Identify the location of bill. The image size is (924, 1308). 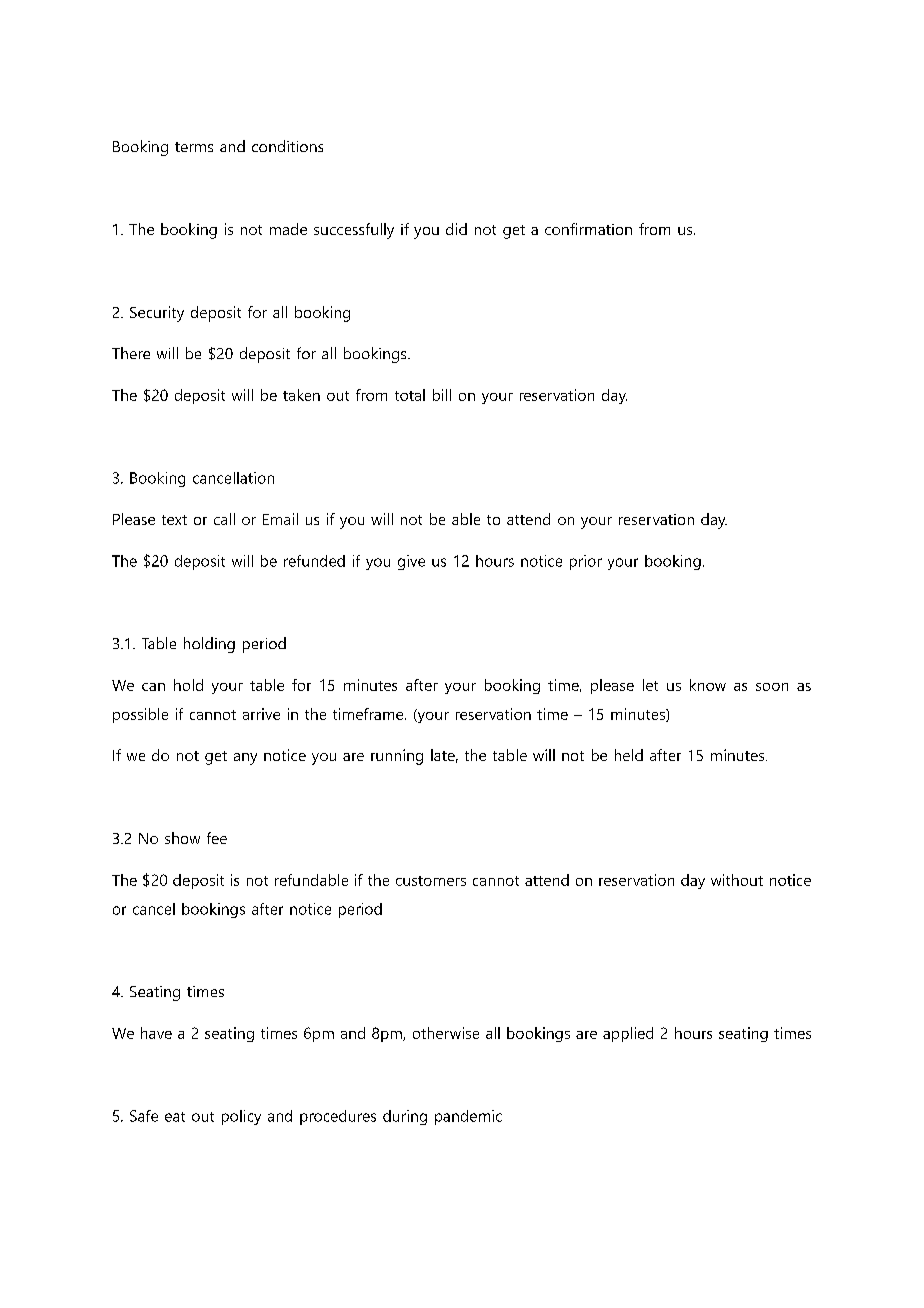
(442, 395).
